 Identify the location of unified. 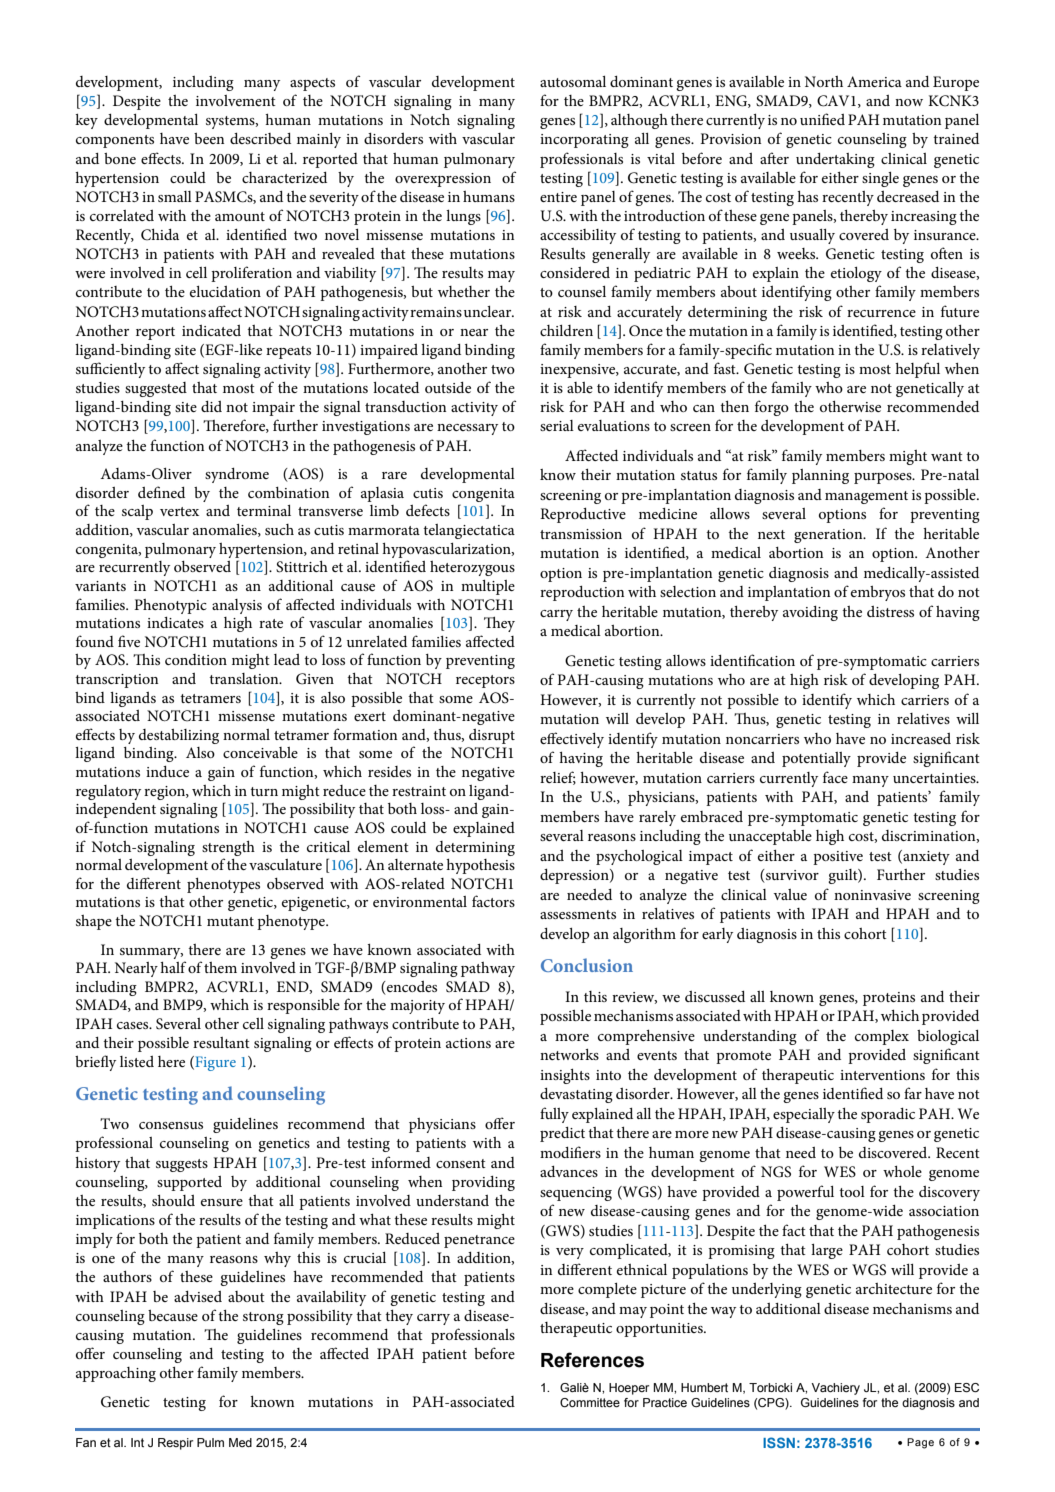
(822, 119).
